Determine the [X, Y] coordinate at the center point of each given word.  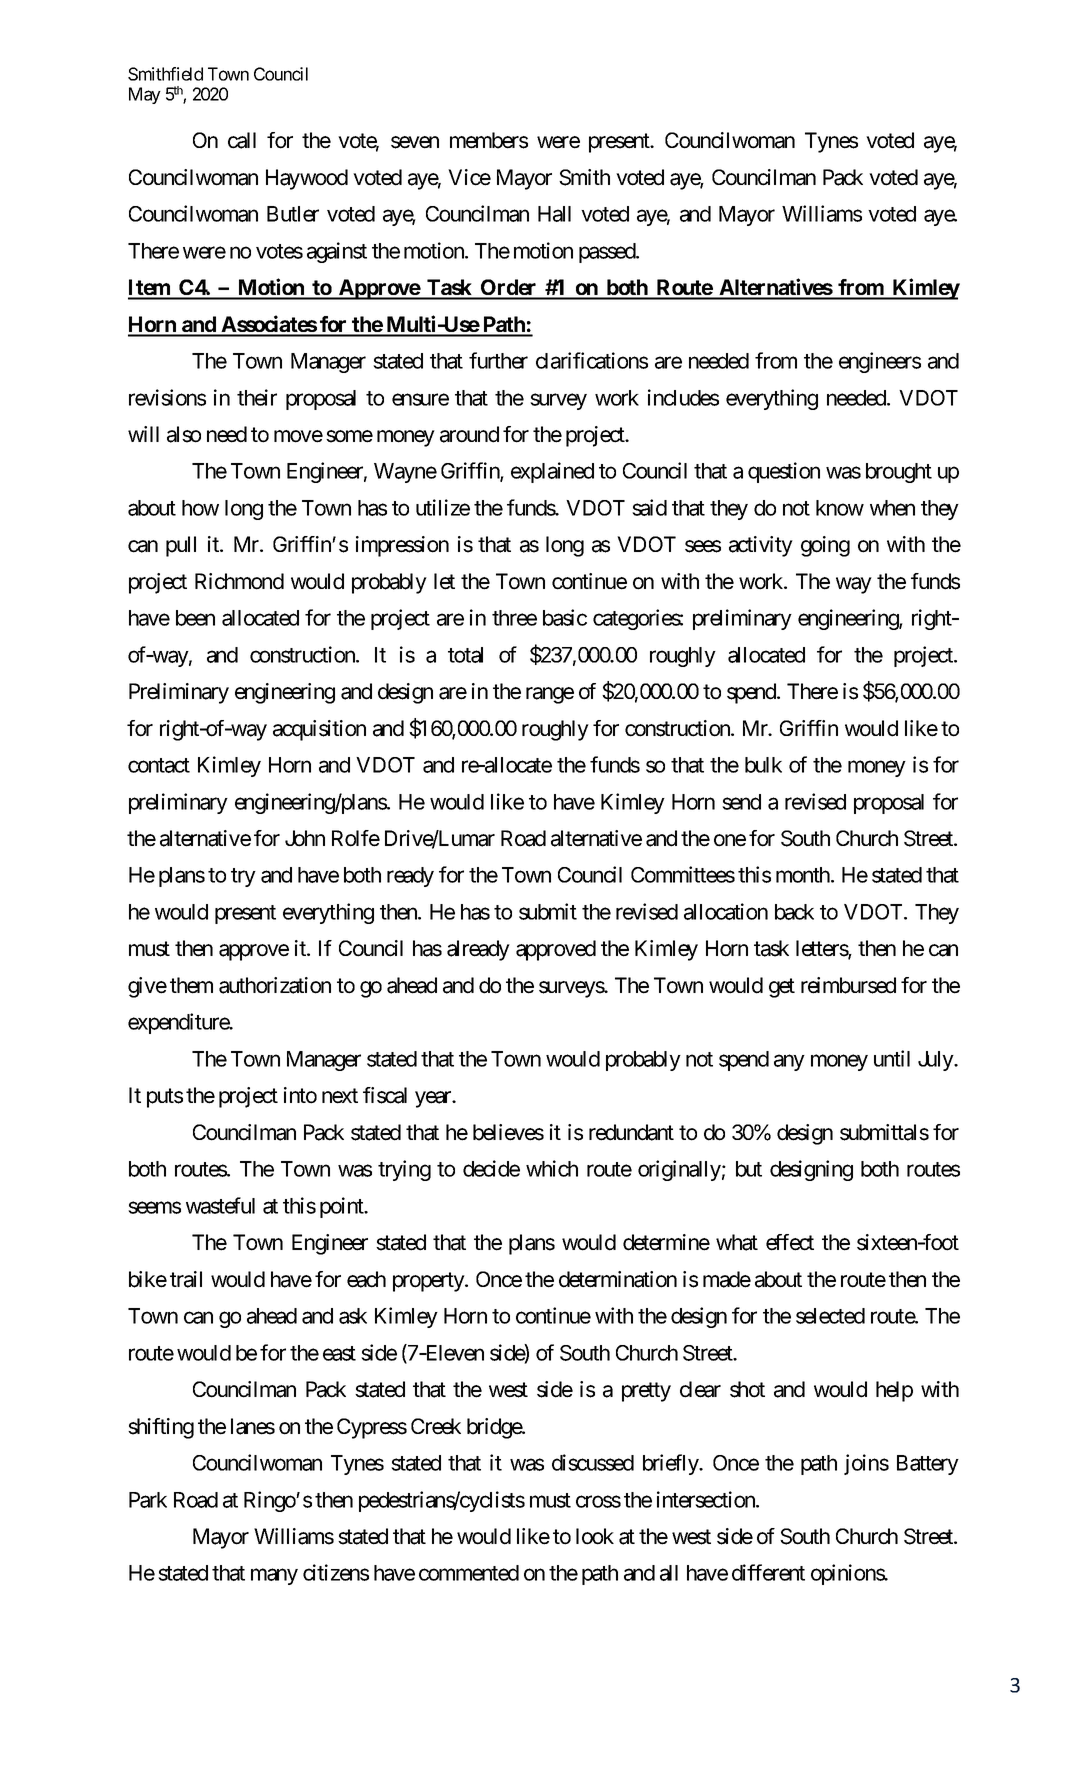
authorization [275, 985]
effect [790, 1242]
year [434, 1099]
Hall [554, 214]
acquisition [319, 730]
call [242, 140]
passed [608, 253]
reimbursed [848, 985]
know [840, 508]
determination [618, 1279]
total [465, 655]
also [184, 434]
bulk [763, 765]
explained [552, 472]
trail [186, 1279]
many [274, 1577]
